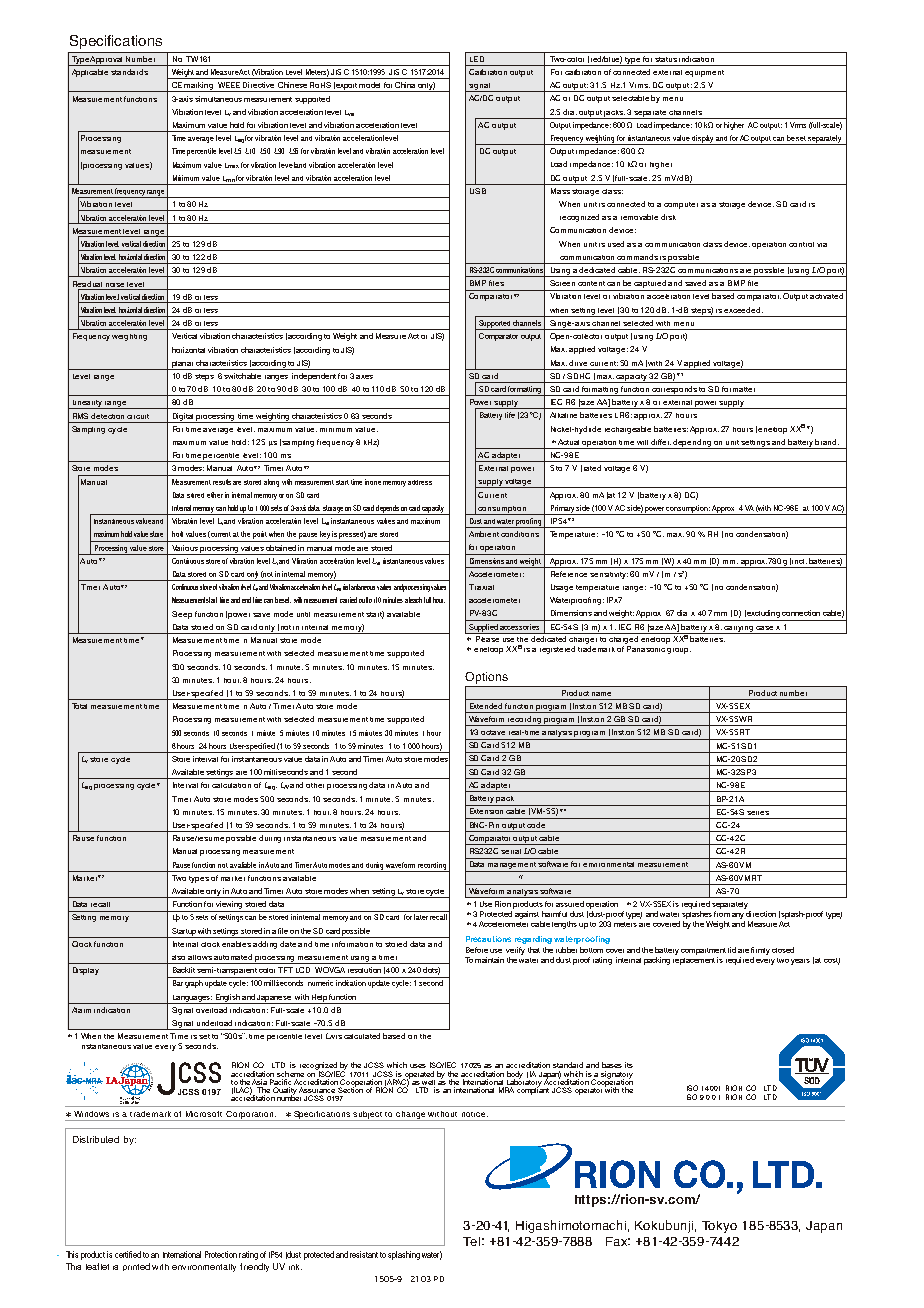 This document has width=924, height=1308. I want to click on depending, so click(693, 444).
